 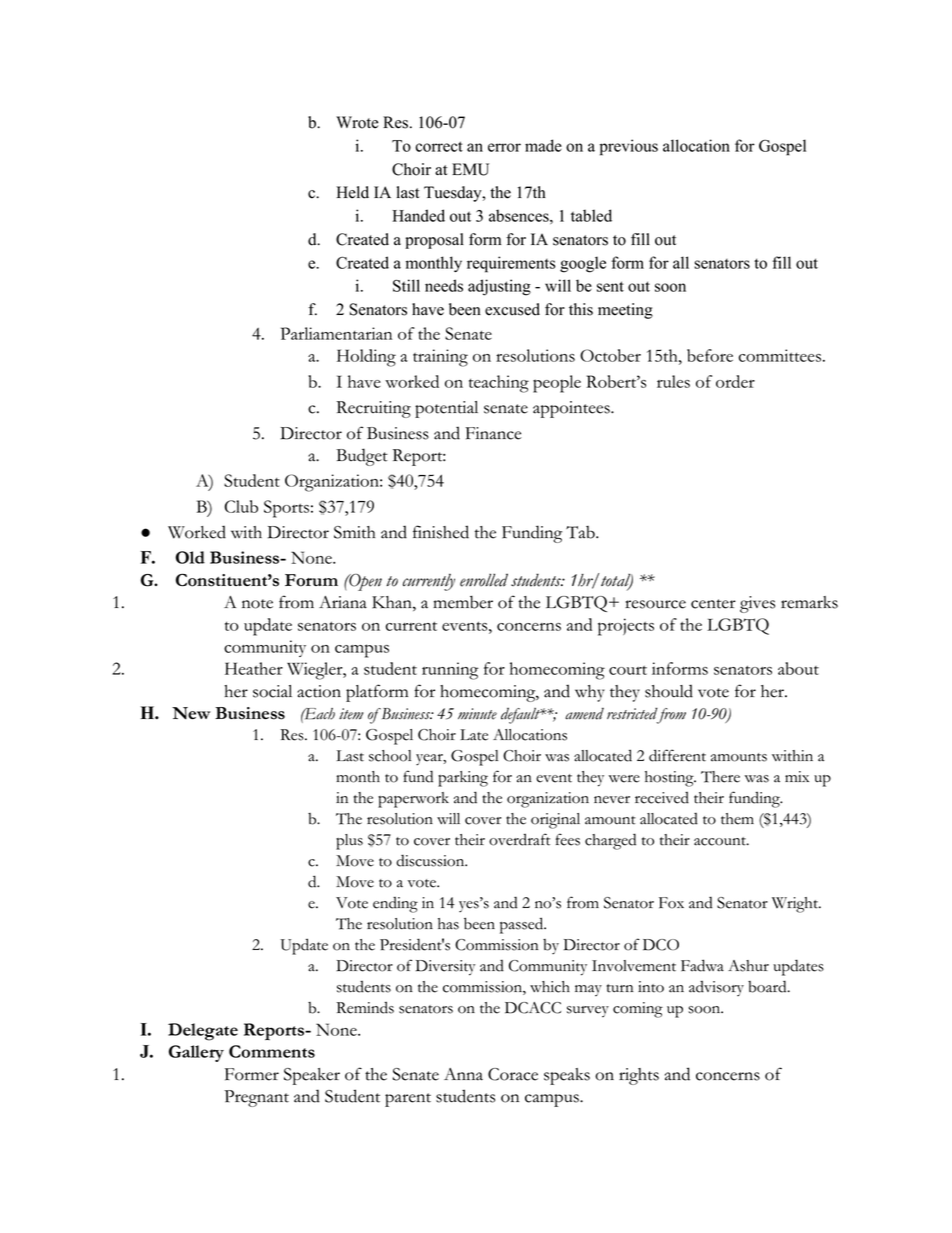 What do you see at coordinates (257, 604) in the image?
I see `note` at bounding box center [257, 604].
